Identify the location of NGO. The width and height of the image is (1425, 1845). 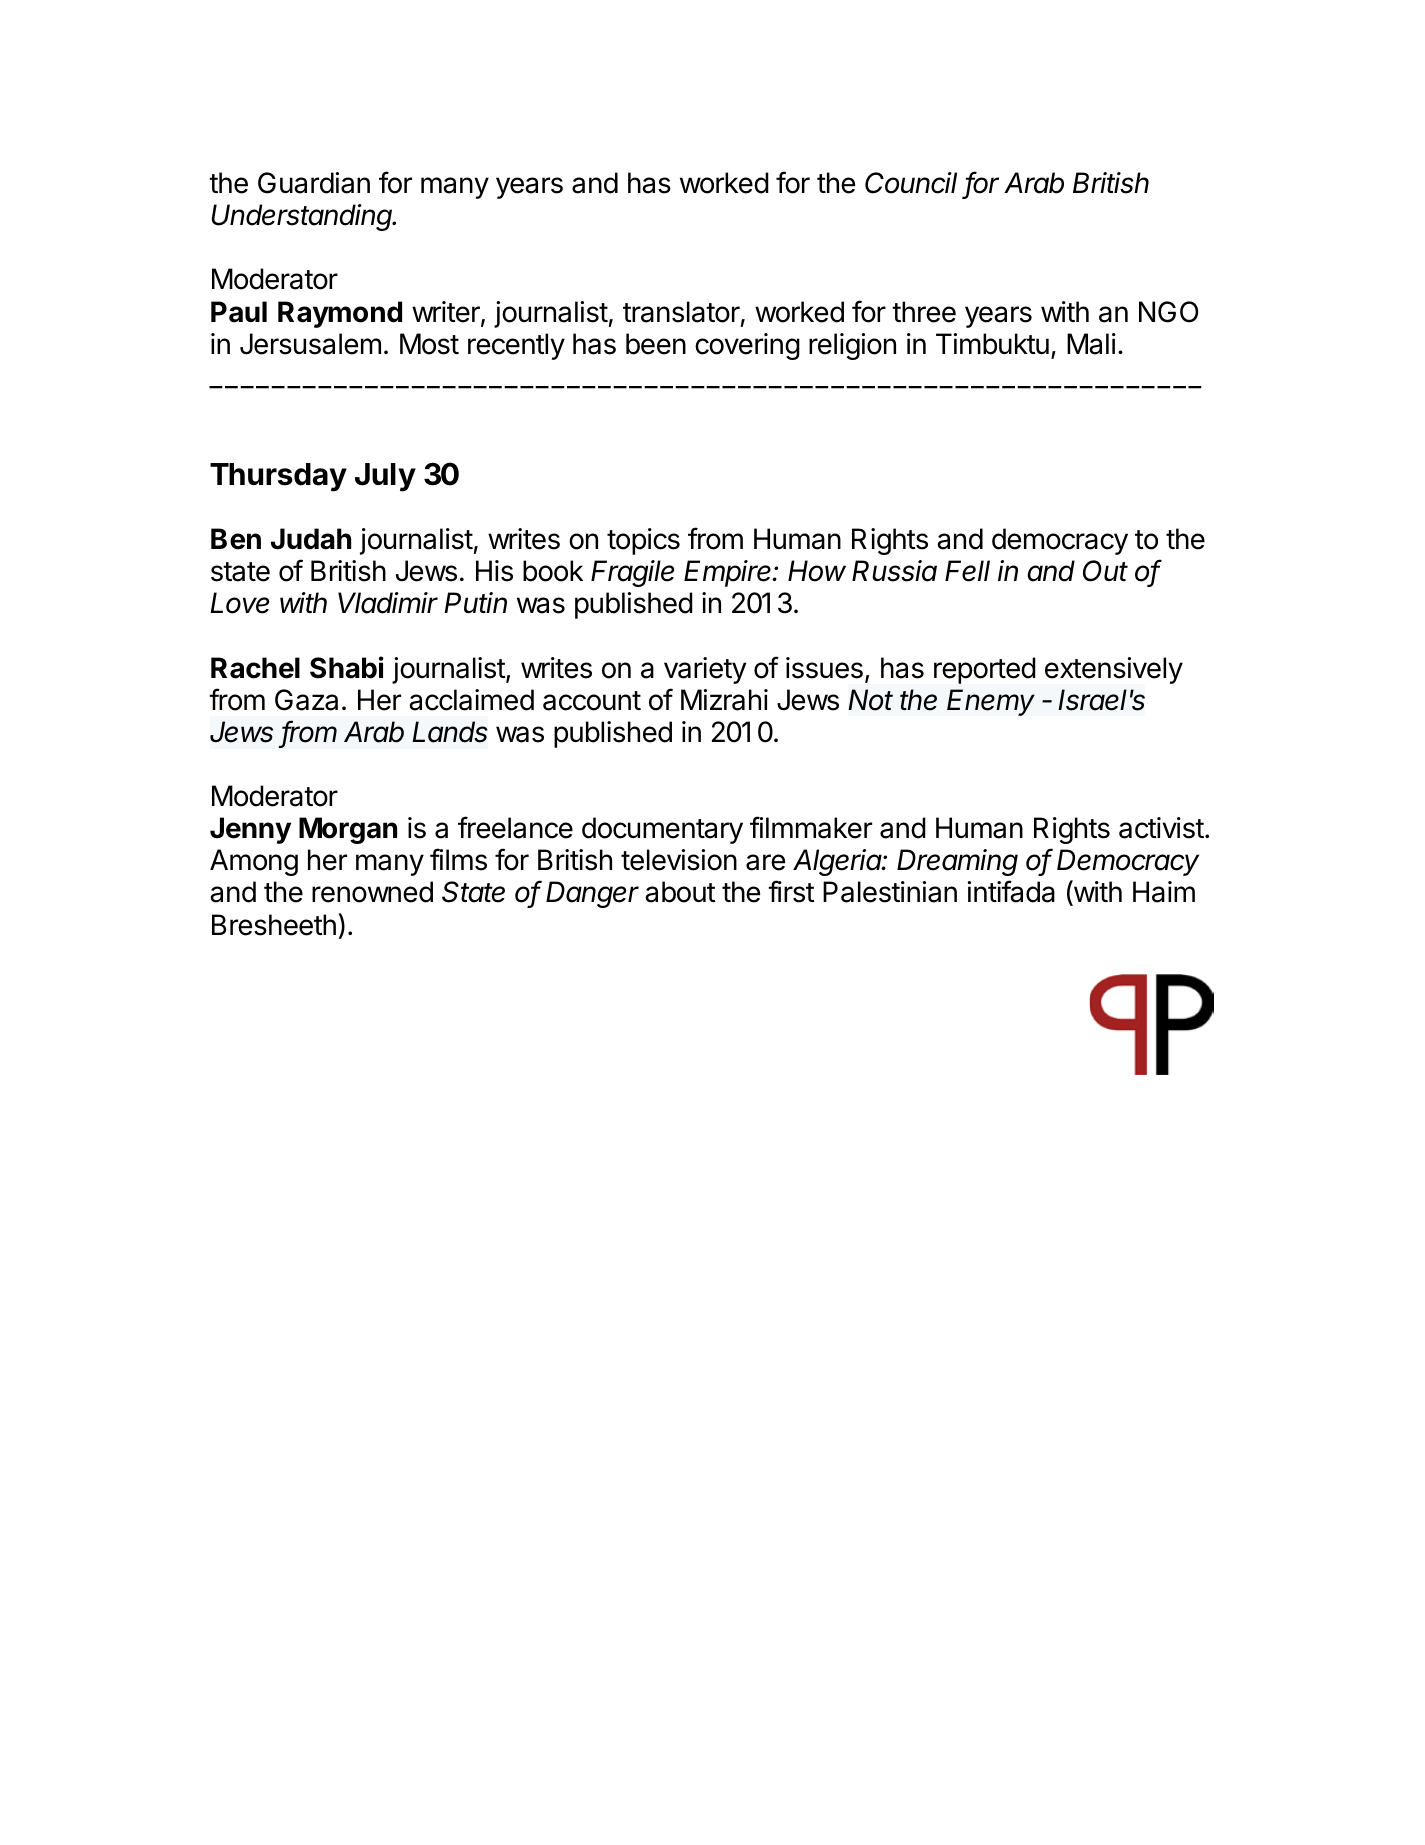
(1168, 312).
